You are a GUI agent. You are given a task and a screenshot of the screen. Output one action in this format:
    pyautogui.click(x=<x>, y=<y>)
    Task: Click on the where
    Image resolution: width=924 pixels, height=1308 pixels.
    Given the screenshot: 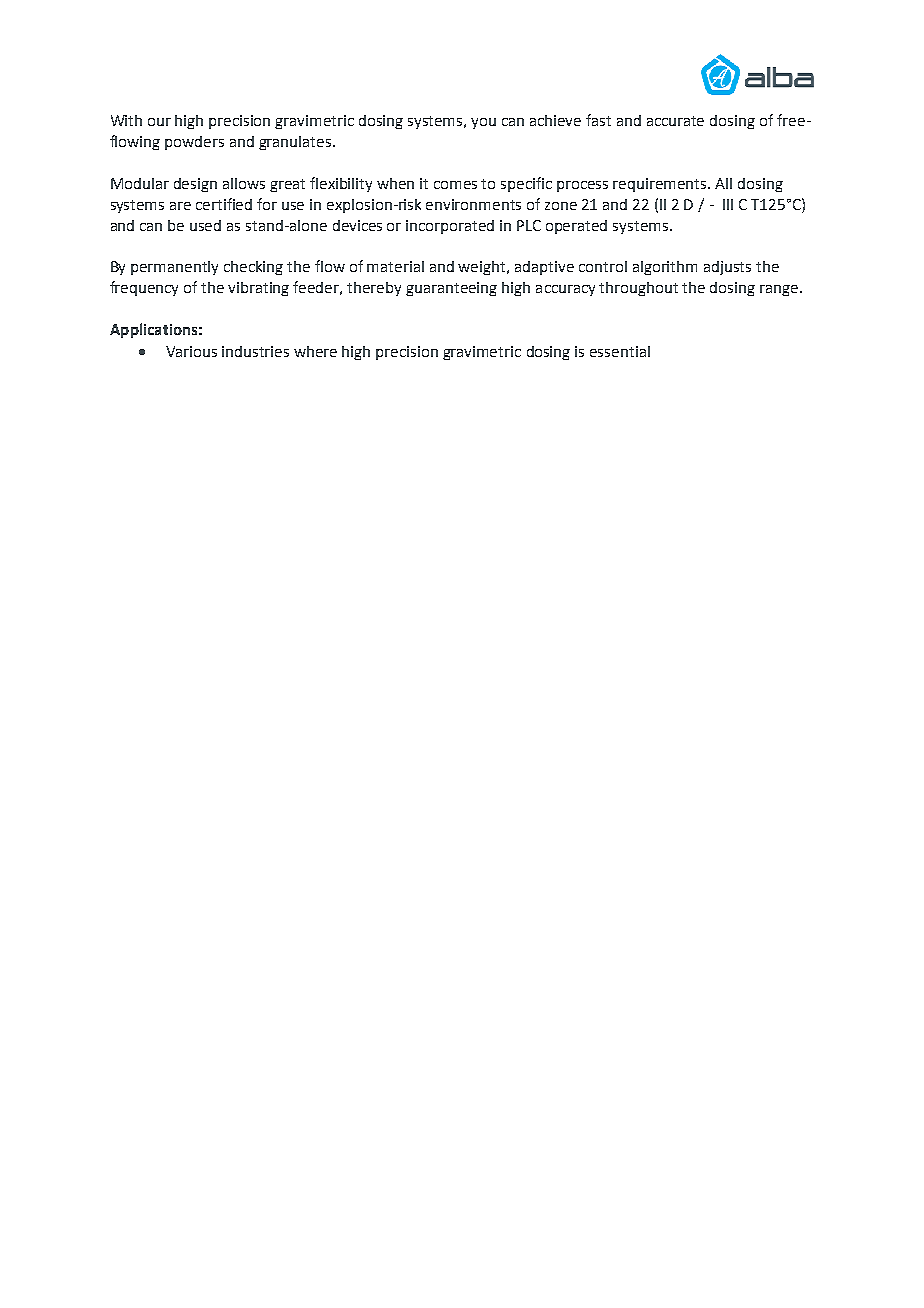 What is the action you would take?
    pyautogui.click(x=315, y=351)
